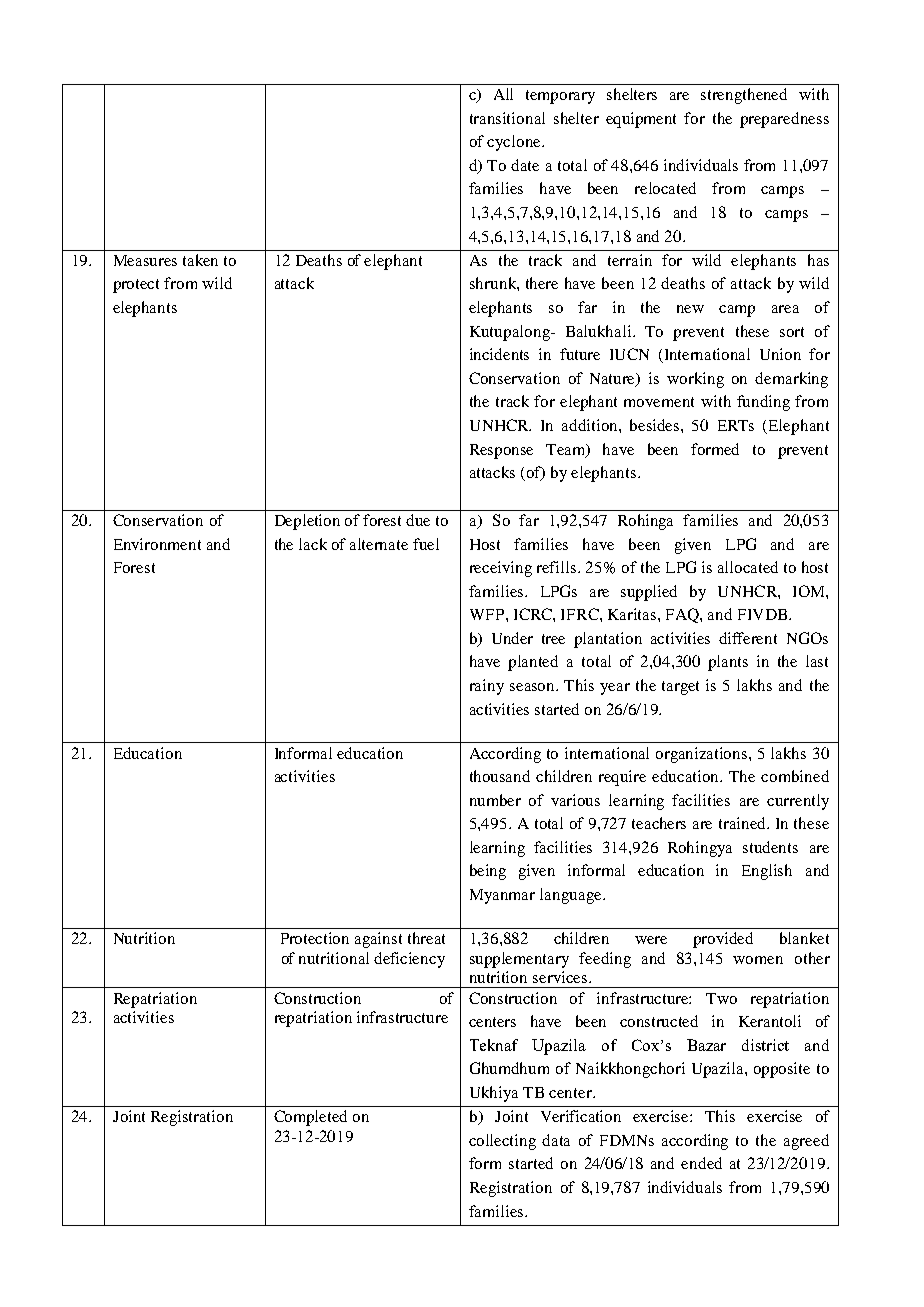 The image size is (924, 1307). Describe the element at coordinates (502, 1142) in the image. I see `collecting` at that location.
